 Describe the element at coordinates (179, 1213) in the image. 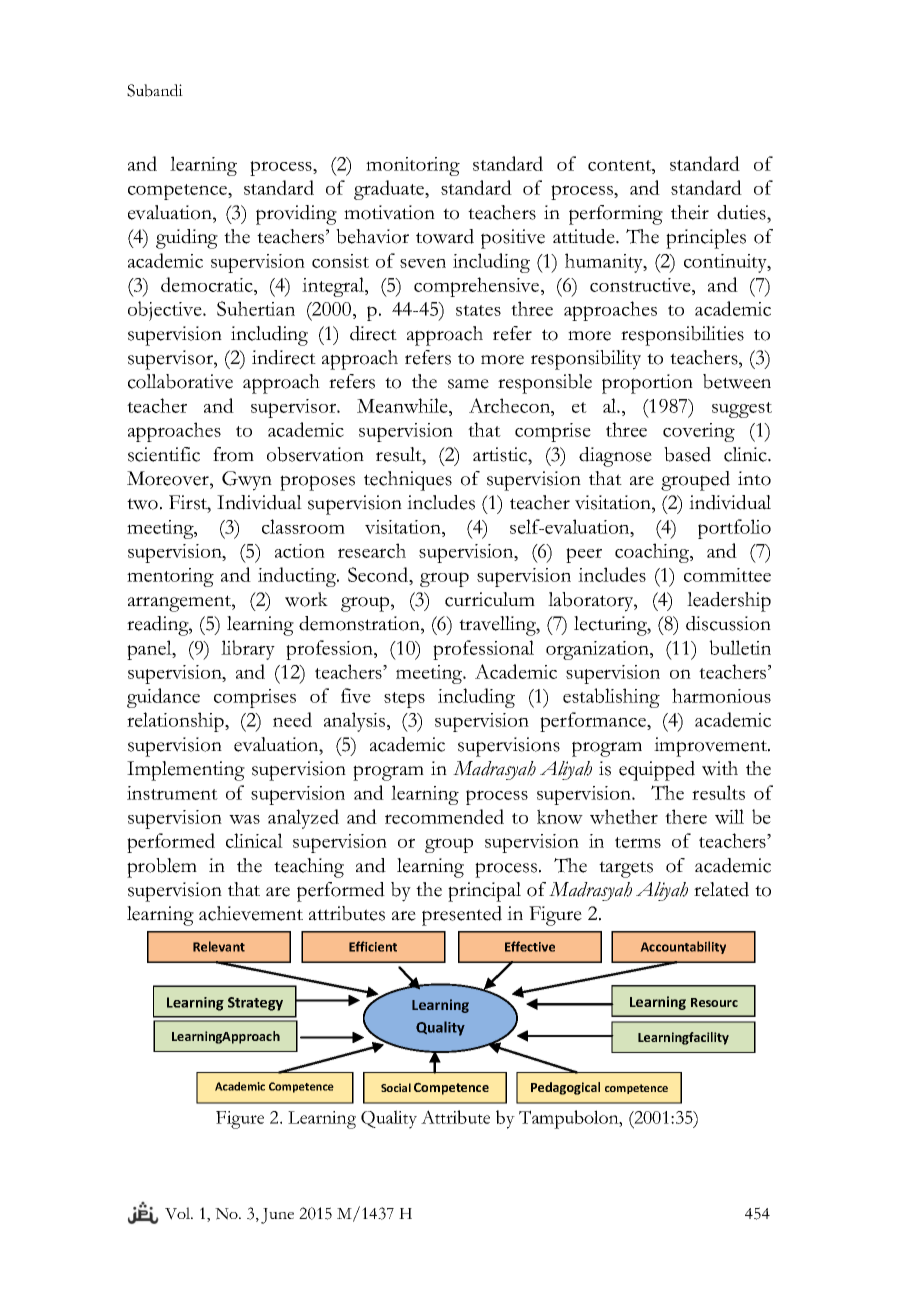

I see `Vol` at that location.
